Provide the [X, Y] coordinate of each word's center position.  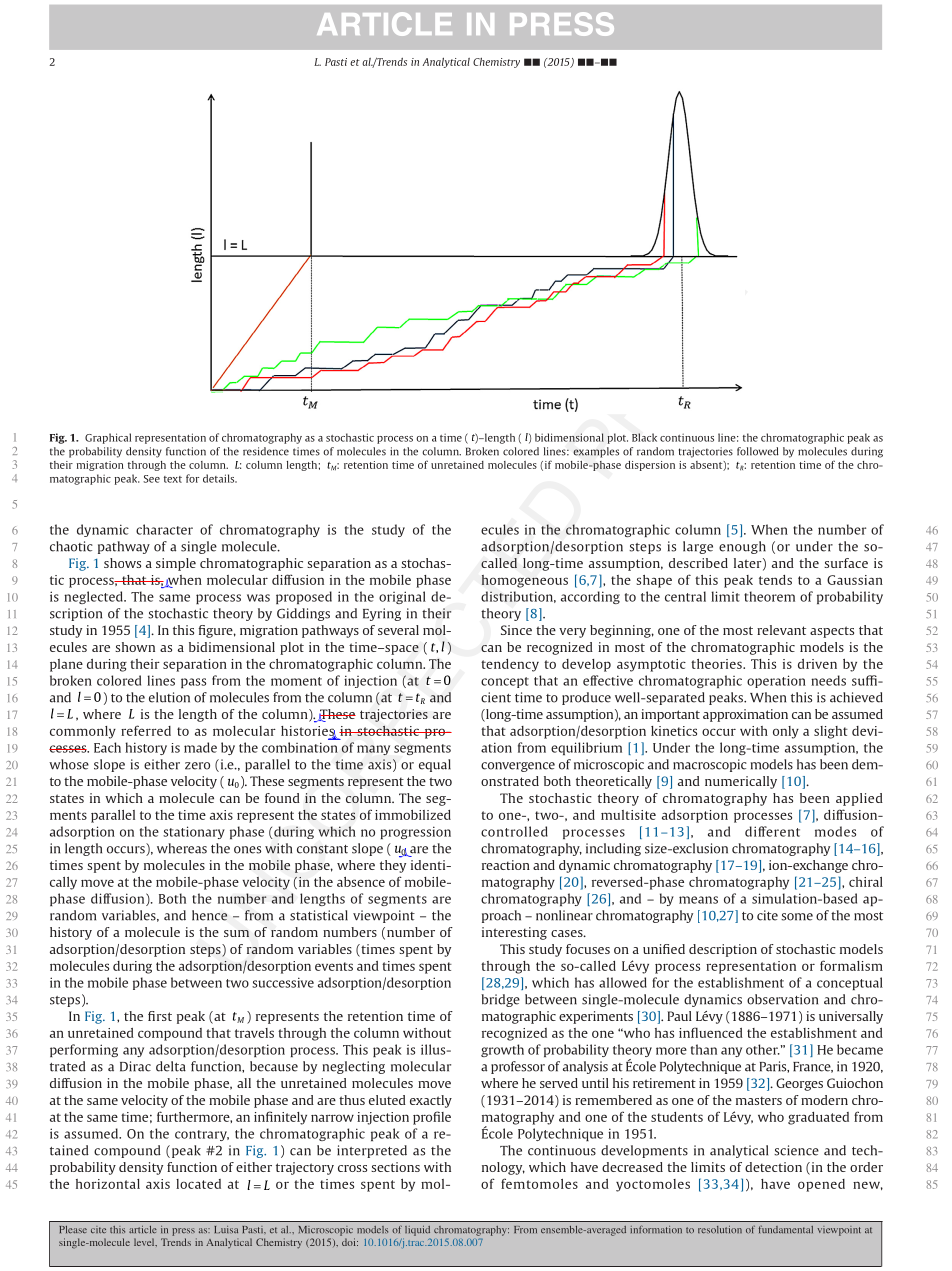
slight [831, 732]
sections [395, 1167]
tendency [510, 665]
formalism [851, 965]
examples [596, 452]
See [151, 479]
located [198, 1184]
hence [209, 915]
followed [758, 451]
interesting [514, 933]
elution [169, 697]
